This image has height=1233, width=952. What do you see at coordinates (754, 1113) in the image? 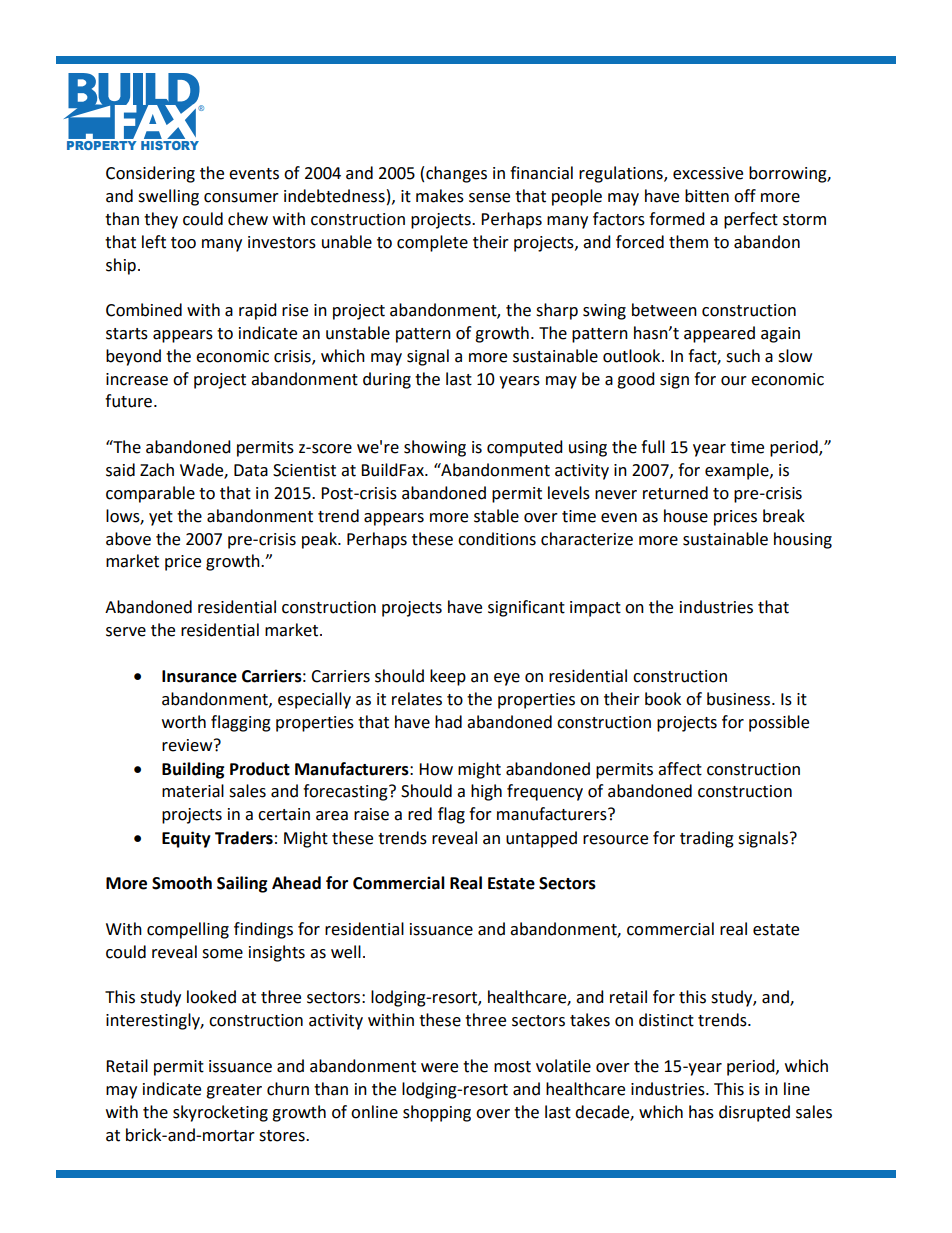
I see `disrupted` at bounding box center [754, 1113].
